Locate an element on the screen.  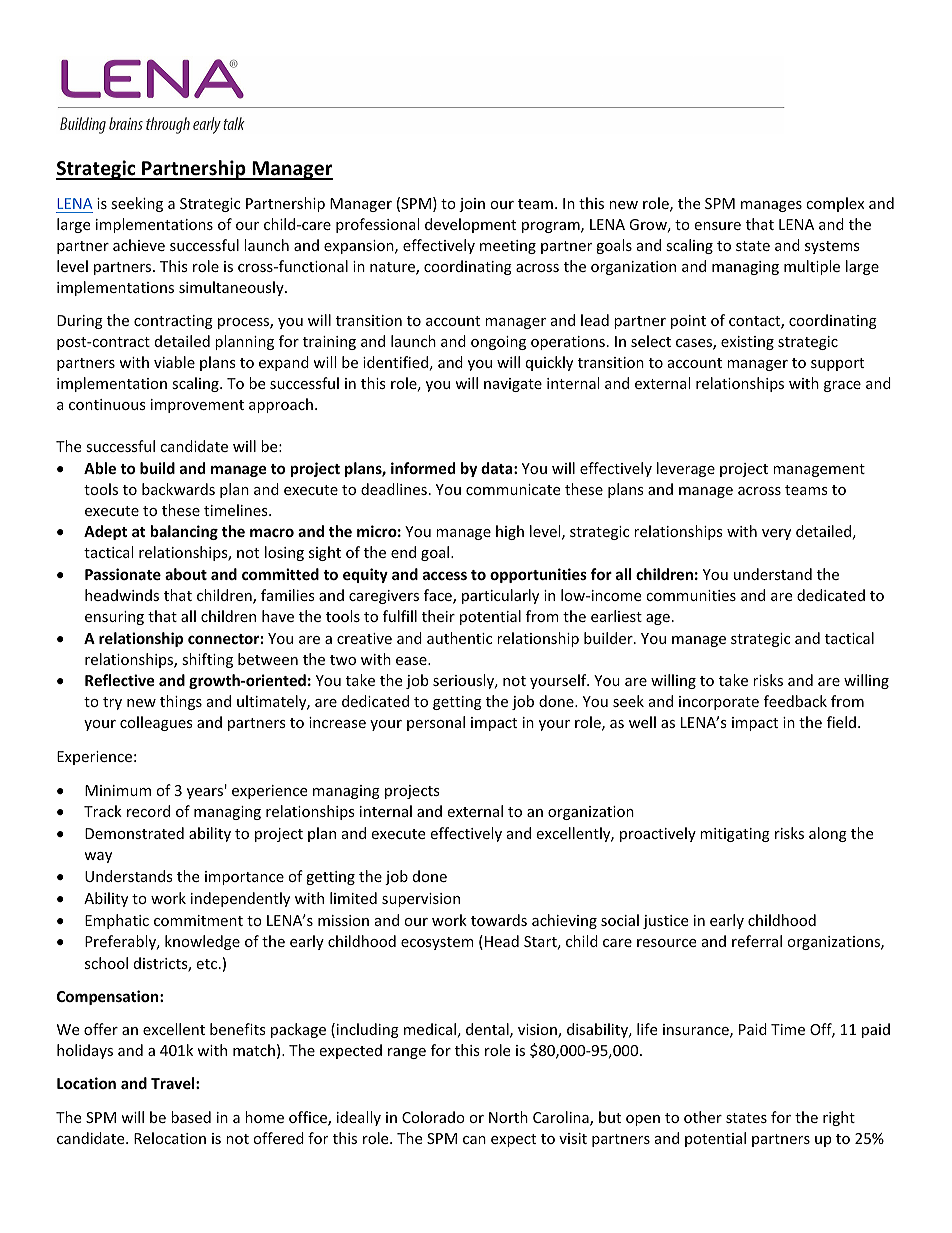
shifting is located at coordinates (207, 660).
